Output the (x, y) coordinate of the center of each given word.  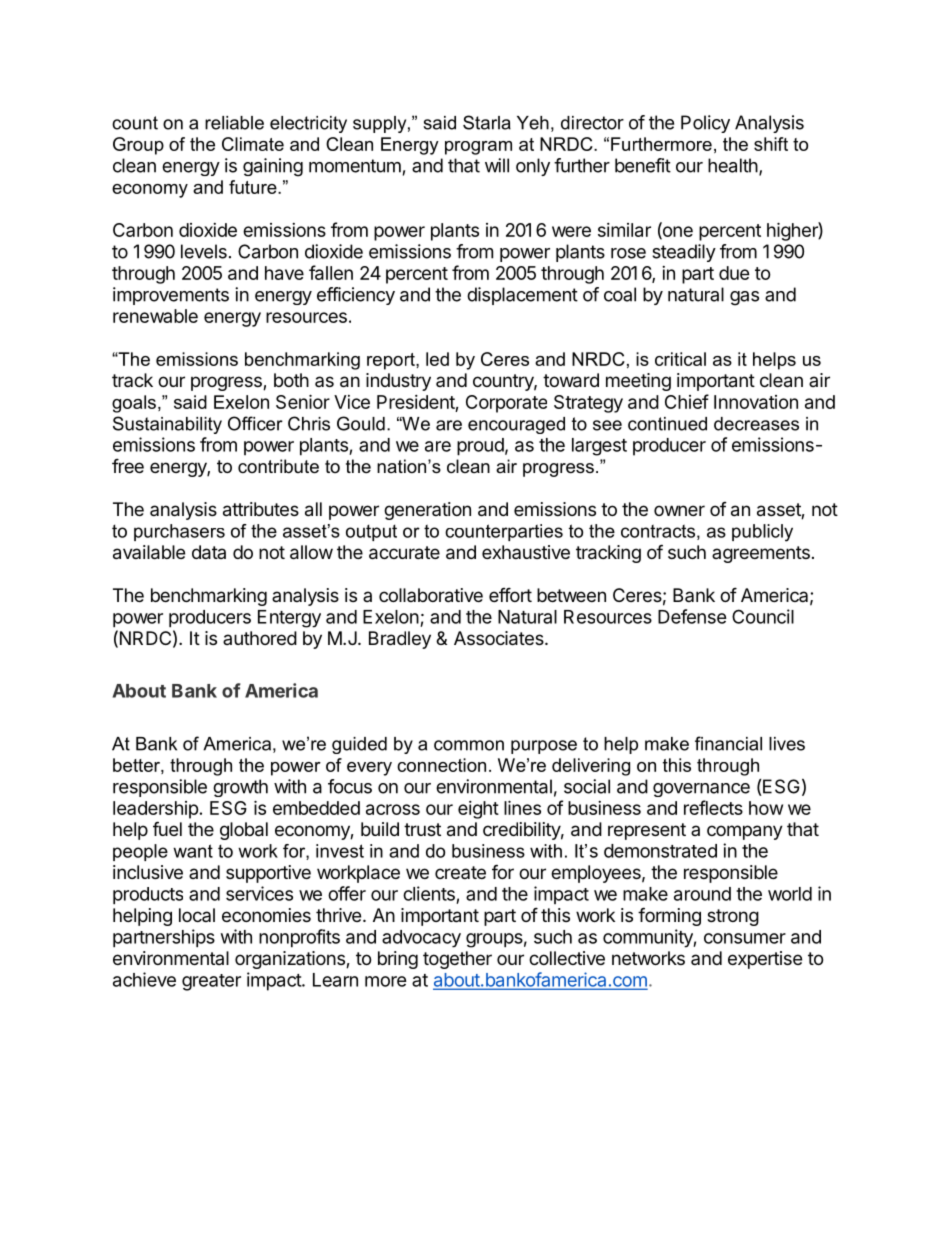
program (478, 148)
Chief (687, 401)
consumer (745, 938)
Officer (255, 423)
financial (728, 743)
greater (211, 982)
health (733, 165)
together (457, 960)
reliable (234, 123)
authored (260, 638)
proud (480, 447)
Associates (500, 638)
